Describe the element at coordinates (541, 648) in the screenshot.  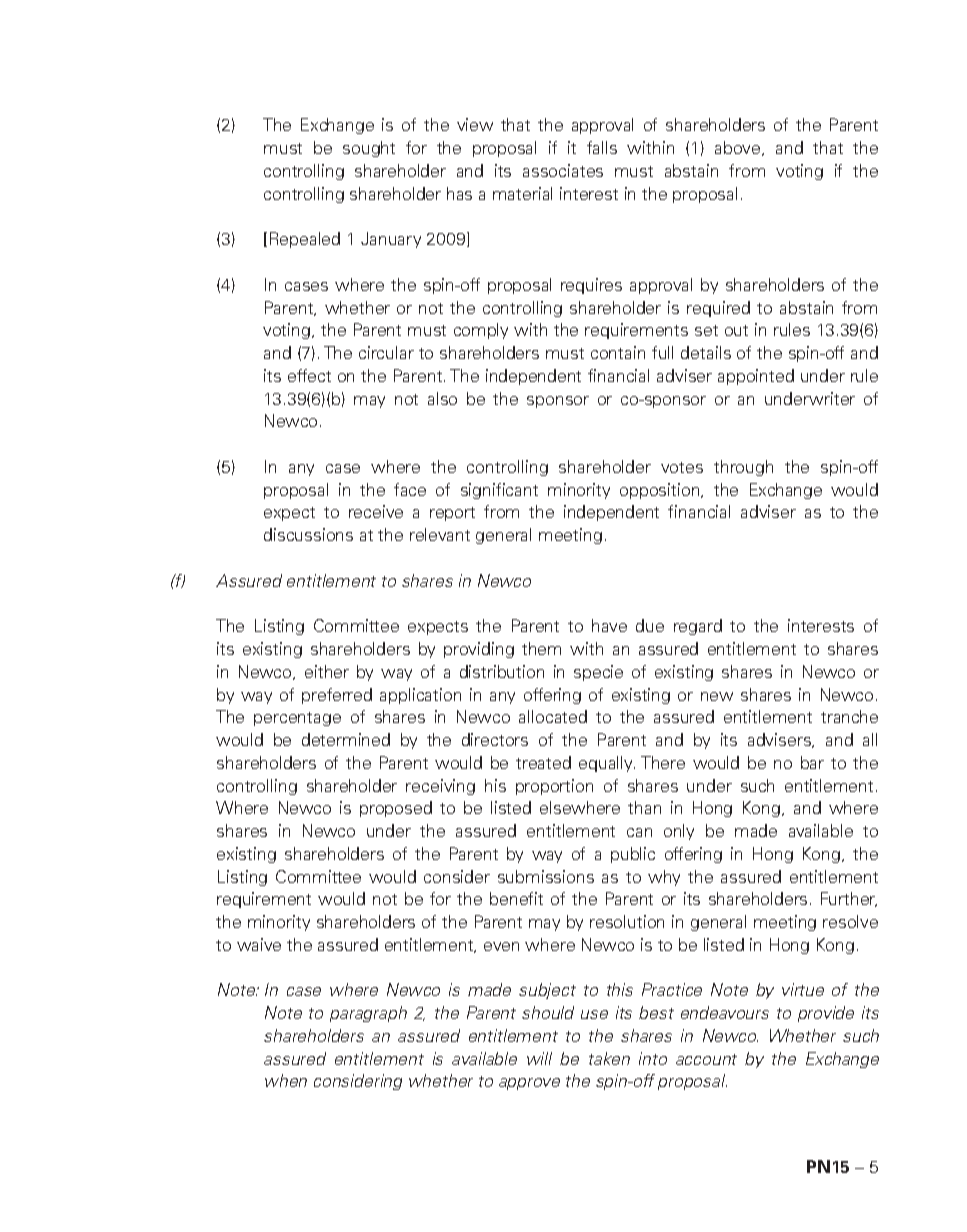
I see `them` at that location.
